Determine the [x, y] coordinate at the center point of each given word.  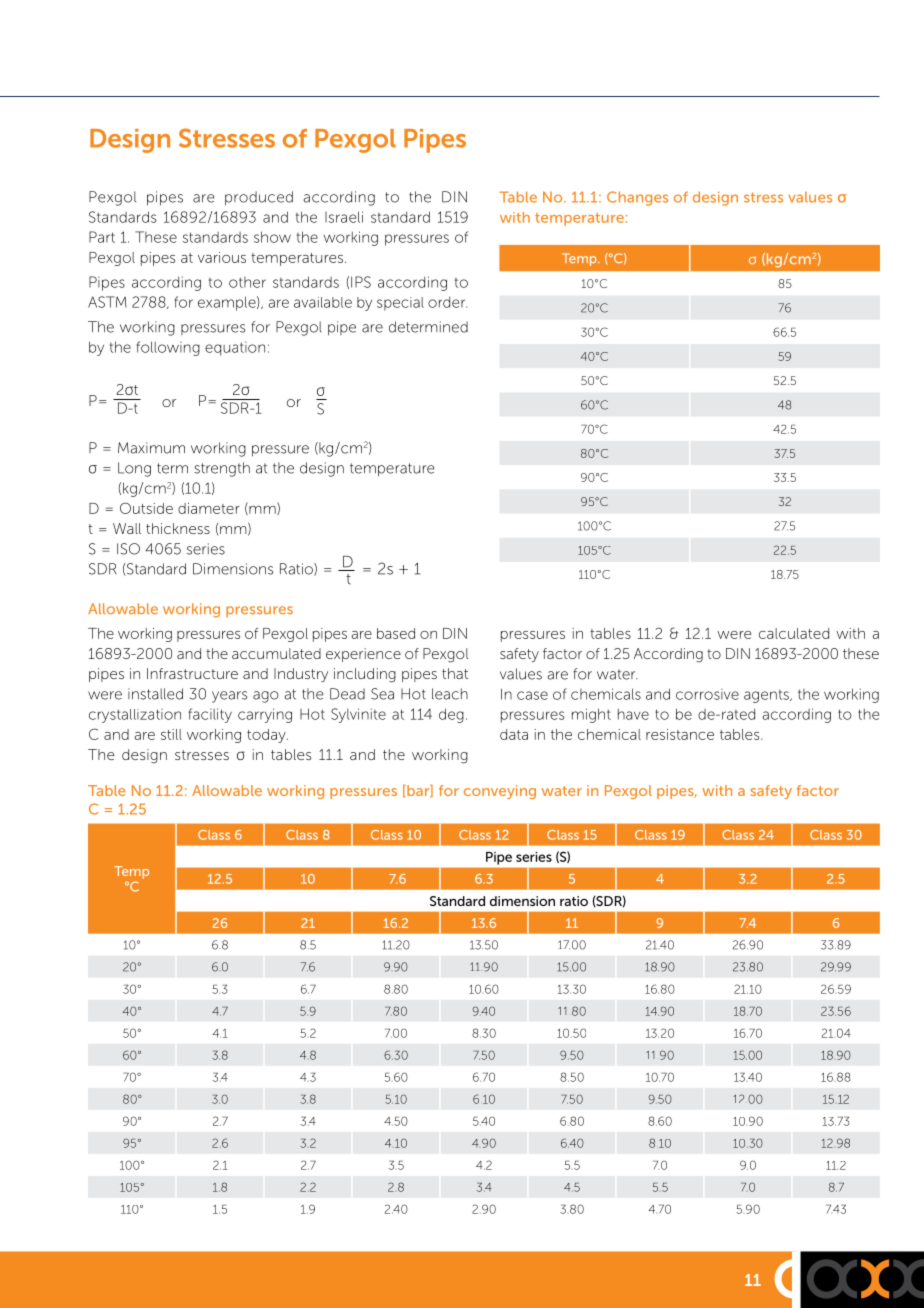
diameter [209, 508]
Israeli [344, 217]
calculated [794, 633]
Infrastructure [192, 673]
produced [259, 198]
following [168, 348]
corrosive [707, 694]
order [447, 302]
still [171, 734]
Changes [637, 198]
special [400, 304]
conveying [500, 792]
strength [222, 469]
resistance [680, 734]
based [396, 633]
